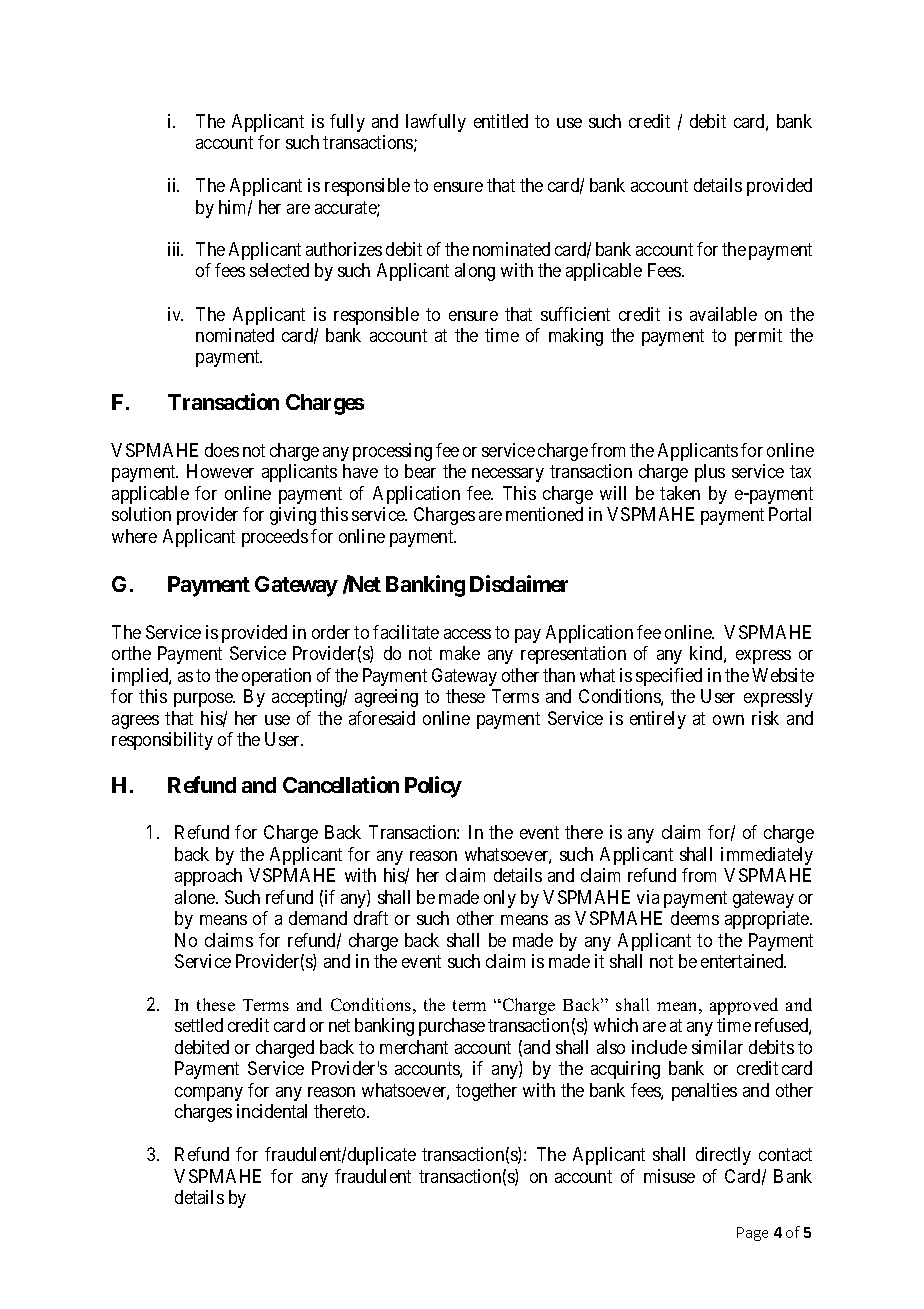  What do you see at coordinates (508, 475) in the screenshot?
I see `necessary` at bounding box center [508, 475].
